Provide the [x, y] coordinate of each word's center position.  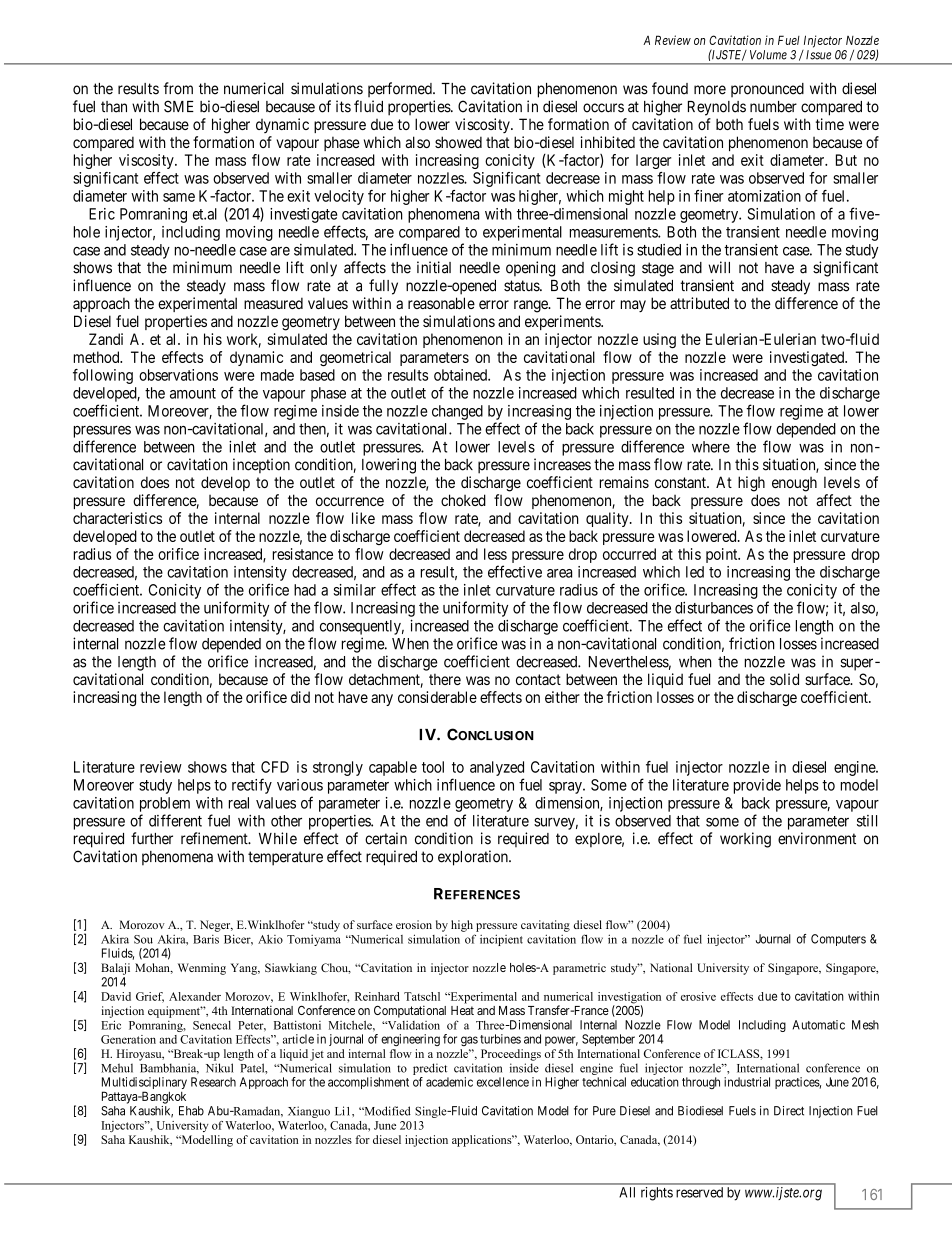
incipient [501, 940]
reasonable [441, 303]
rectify [252, 786]
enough [794, 484]
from [178, 88]
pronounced [767, 90]
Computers [838, 940]
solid [784, 679]
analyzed [497, 768]
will [719, 267]
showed [458, 142]
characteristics [117, 518]
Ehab [191, 1111]
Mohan [153, 968]
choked [463, 500]
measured [273, 303]
